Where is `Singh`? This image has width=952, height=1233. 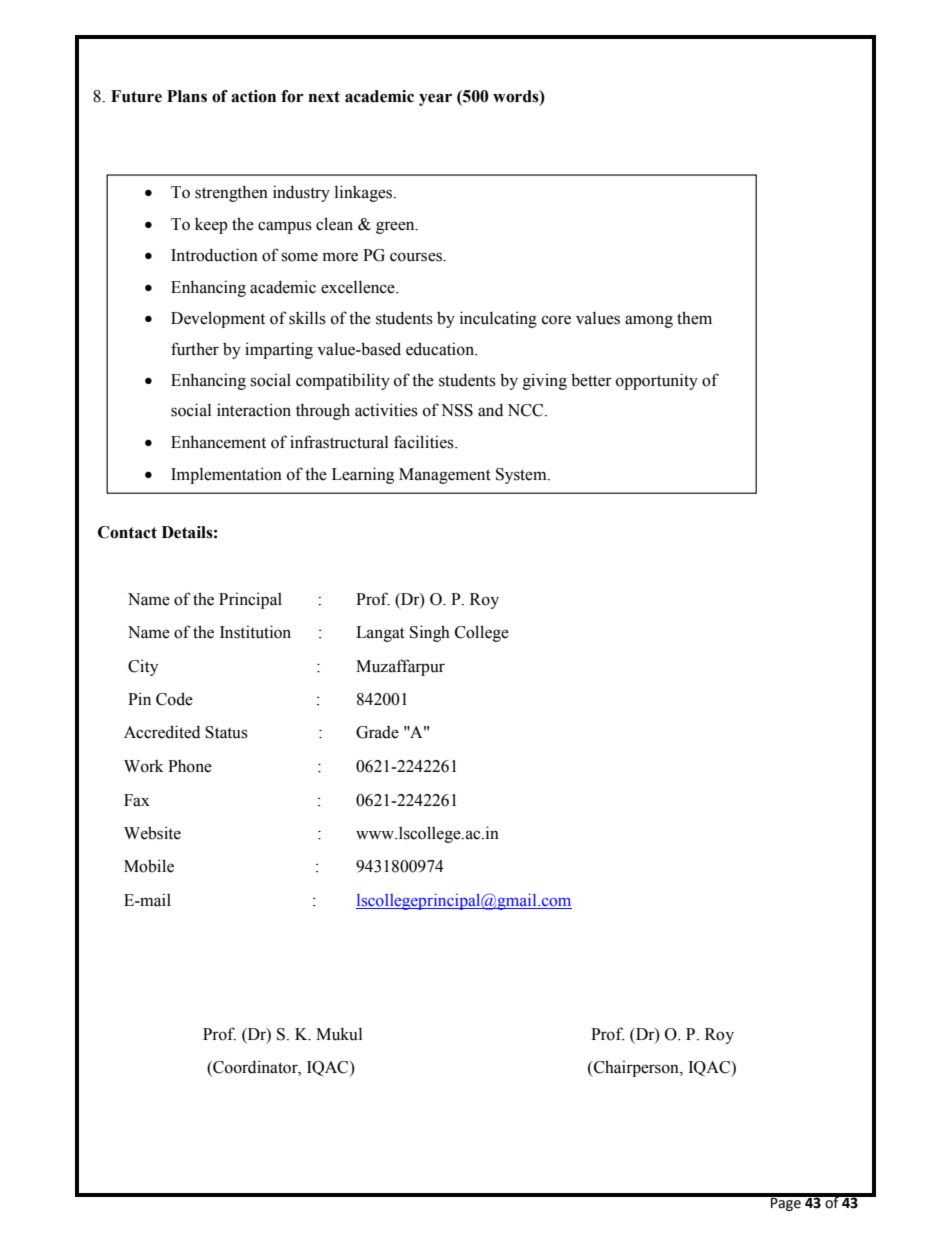 Singh is located at coordinates (430, 633).
